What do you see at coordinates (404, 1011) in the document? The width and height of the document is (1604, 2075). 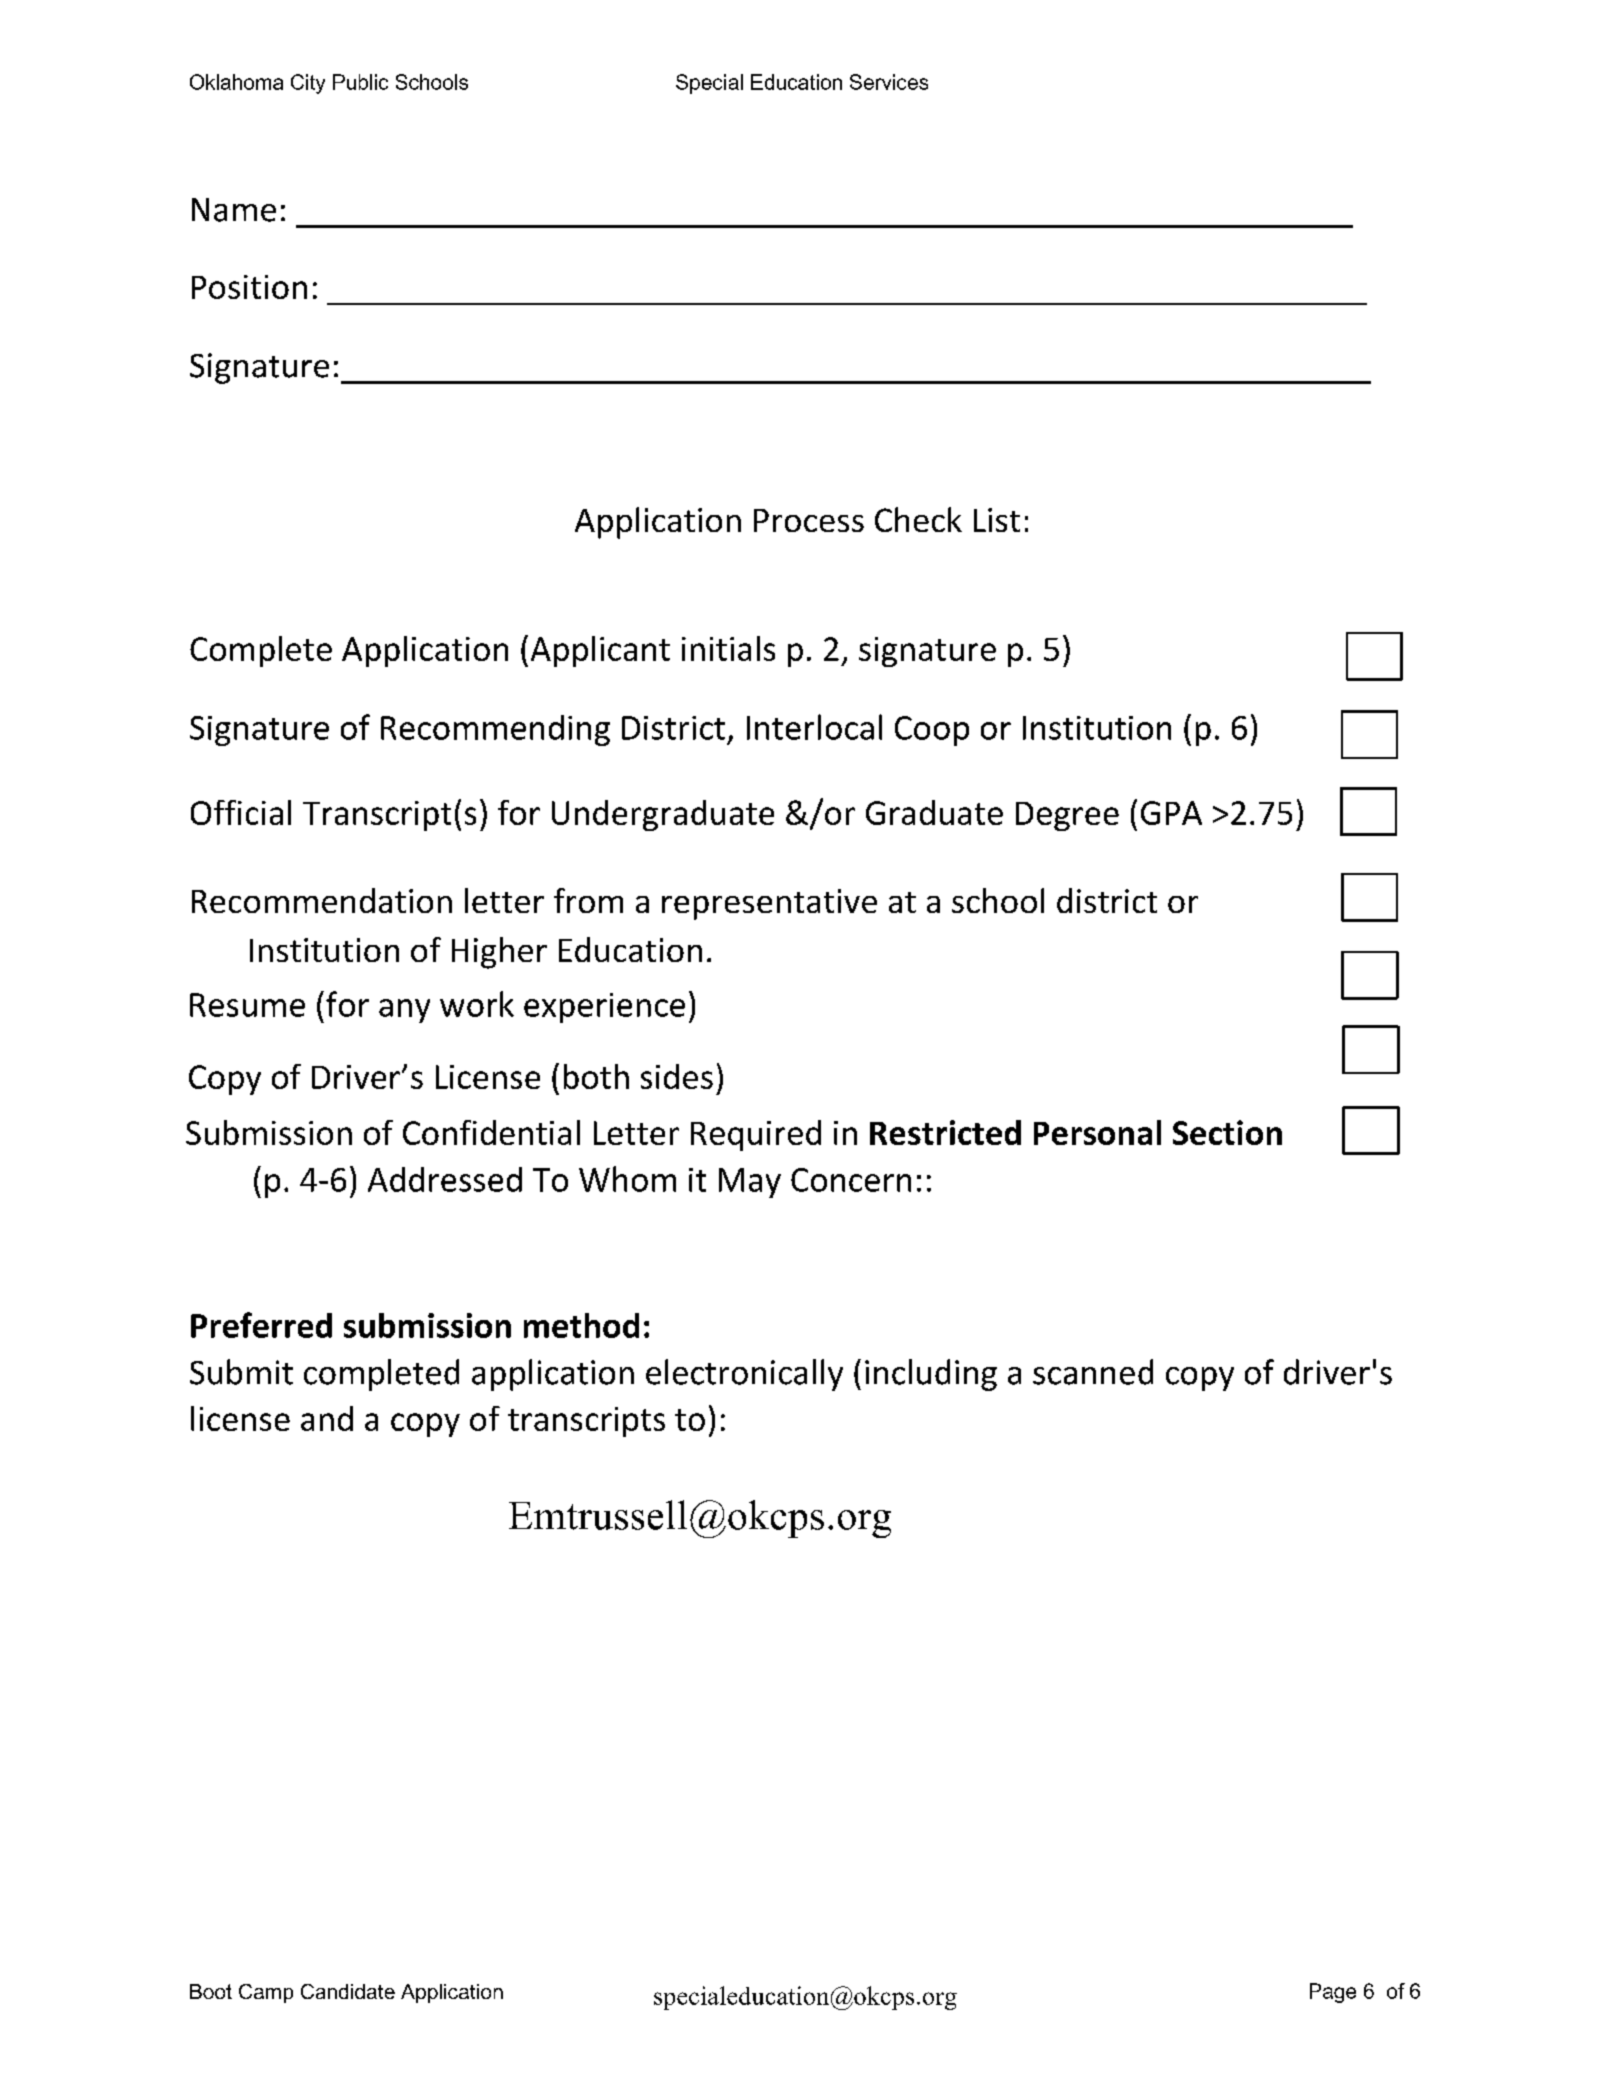 I see `any` at bounding box center [404, 1011].
